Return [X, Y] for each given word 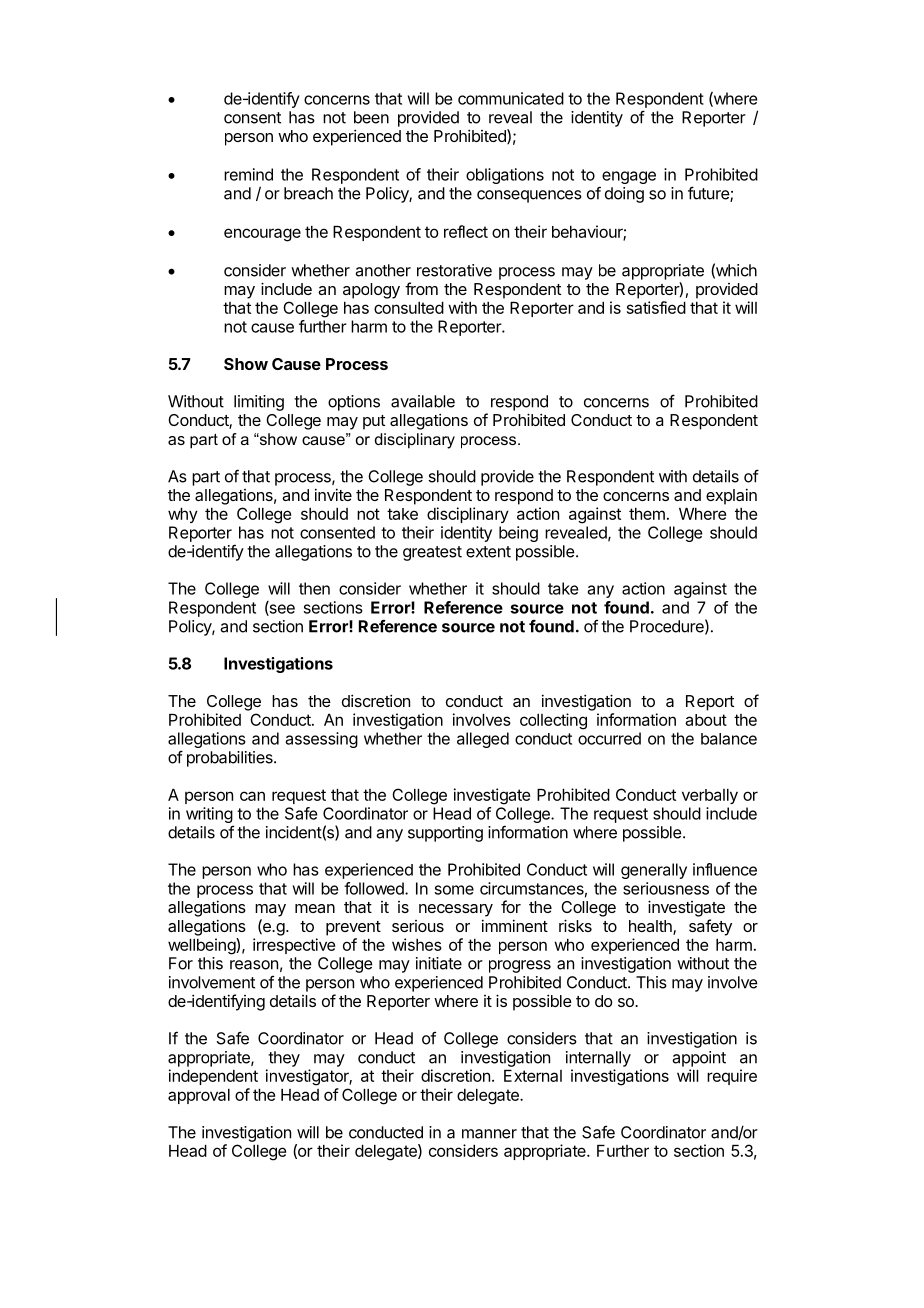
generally [654, 871]
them [647, 514]
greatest [432, 553]
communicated [511, 98]
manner [489, 1134]
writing [209, 815]
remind [248, 174]
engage [629, 177]
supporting [445, 834]
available [423, 401]
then [314, 588]
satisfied [656, 307]
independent [213, 1077]
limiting [259, 403]
